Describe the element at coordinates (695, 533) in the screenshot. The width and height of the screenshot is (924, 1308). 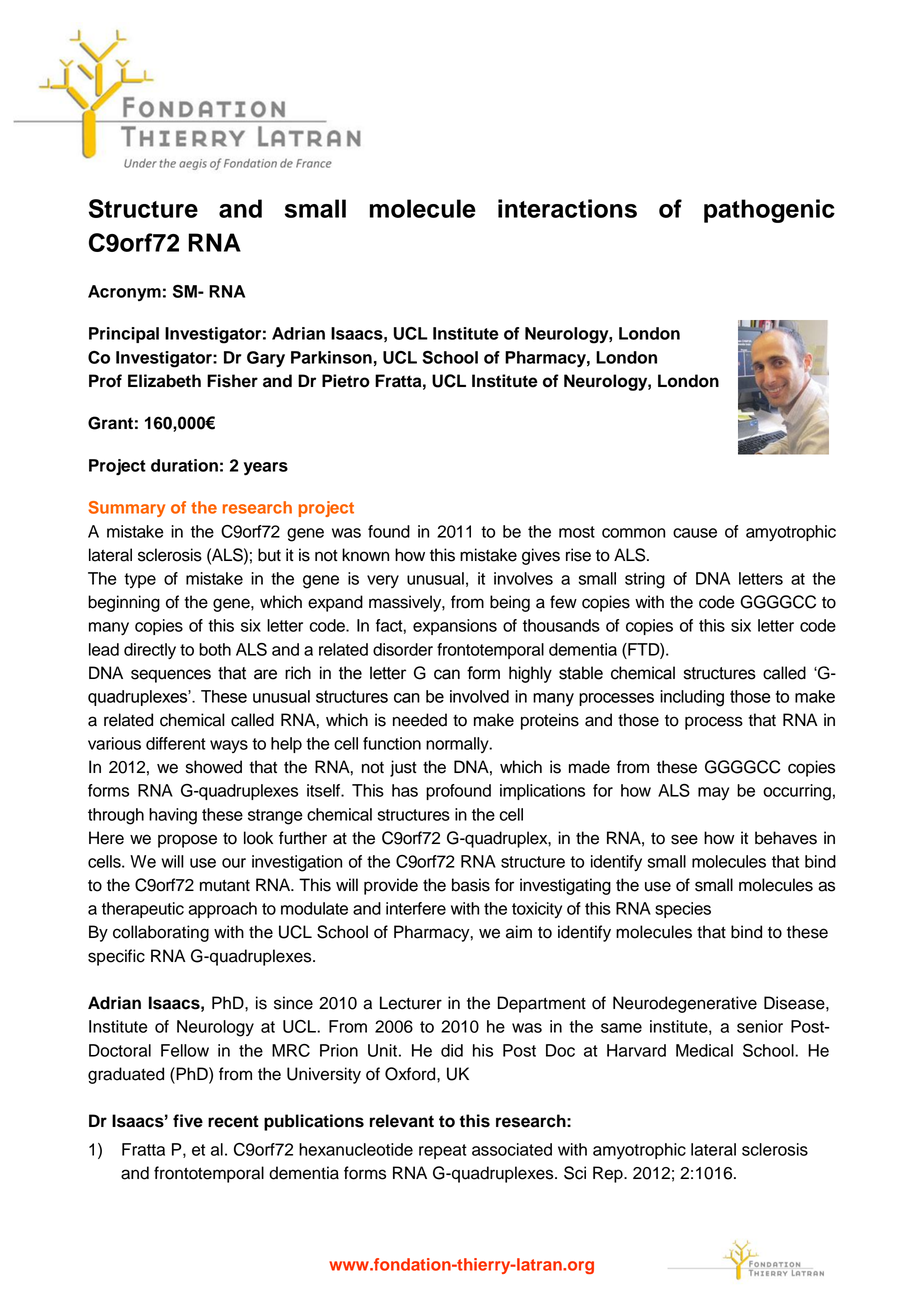
I see `cause` at that location.
